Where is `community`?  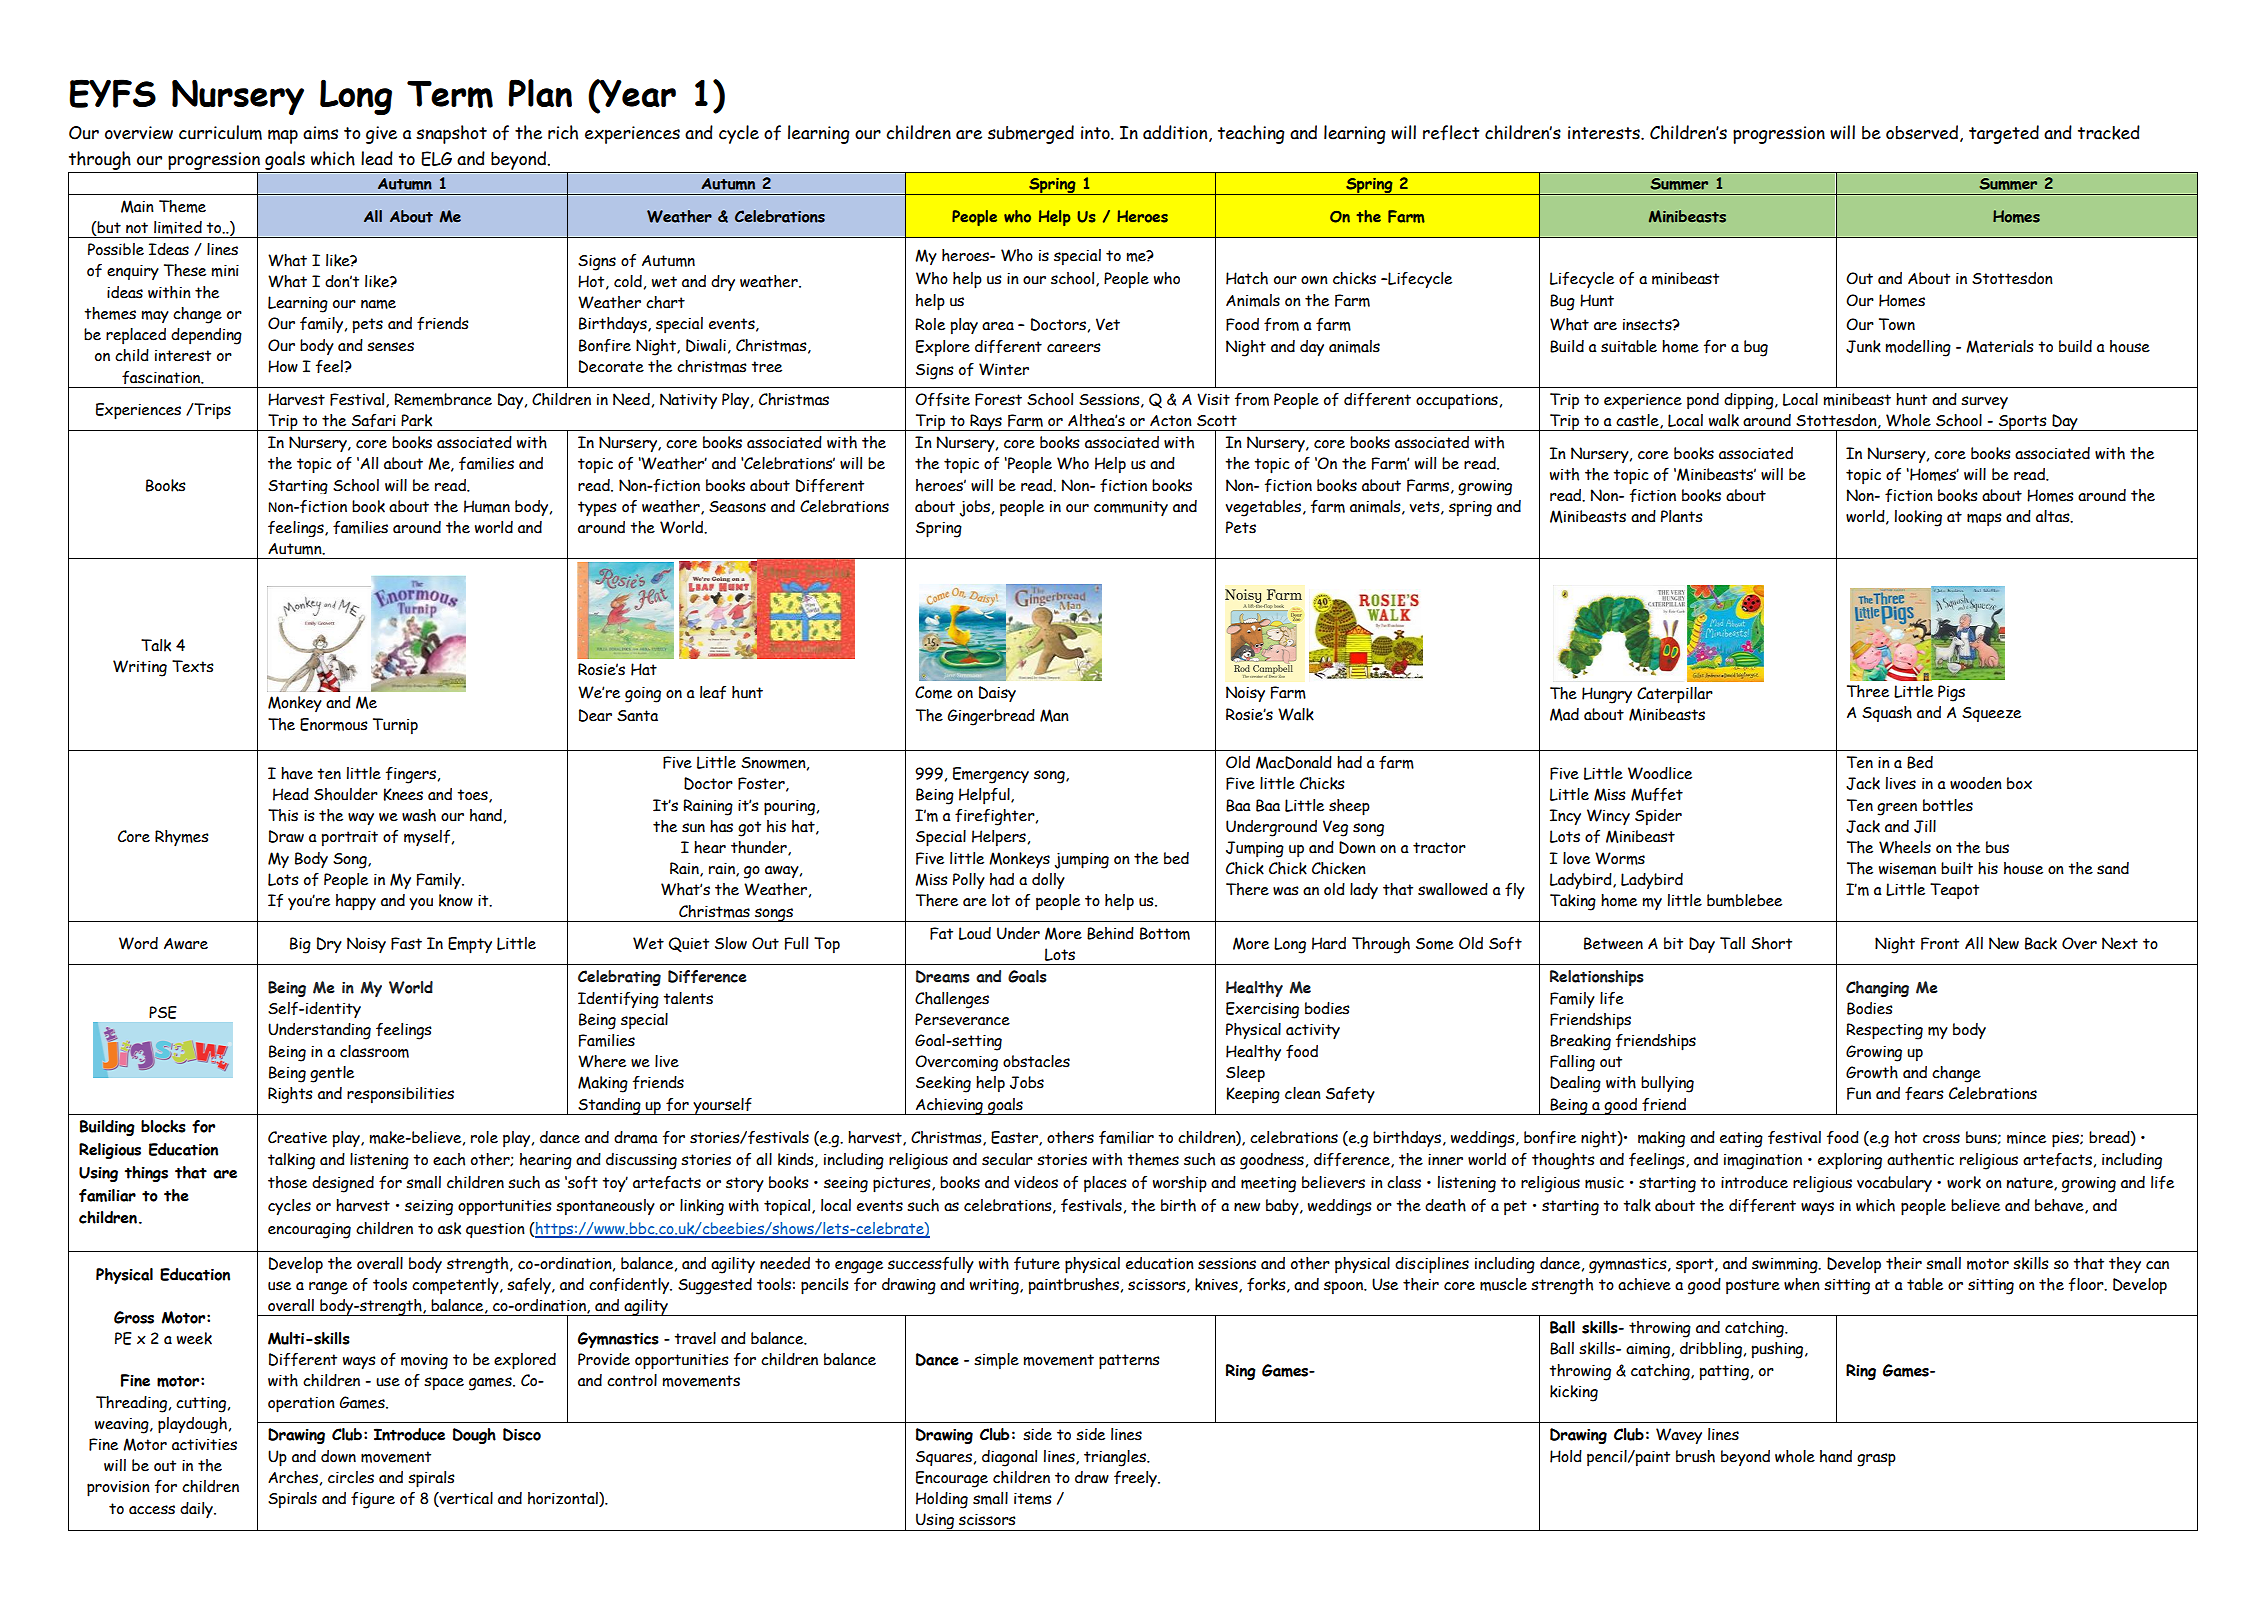 community is located at coordinates (1131, 508).
